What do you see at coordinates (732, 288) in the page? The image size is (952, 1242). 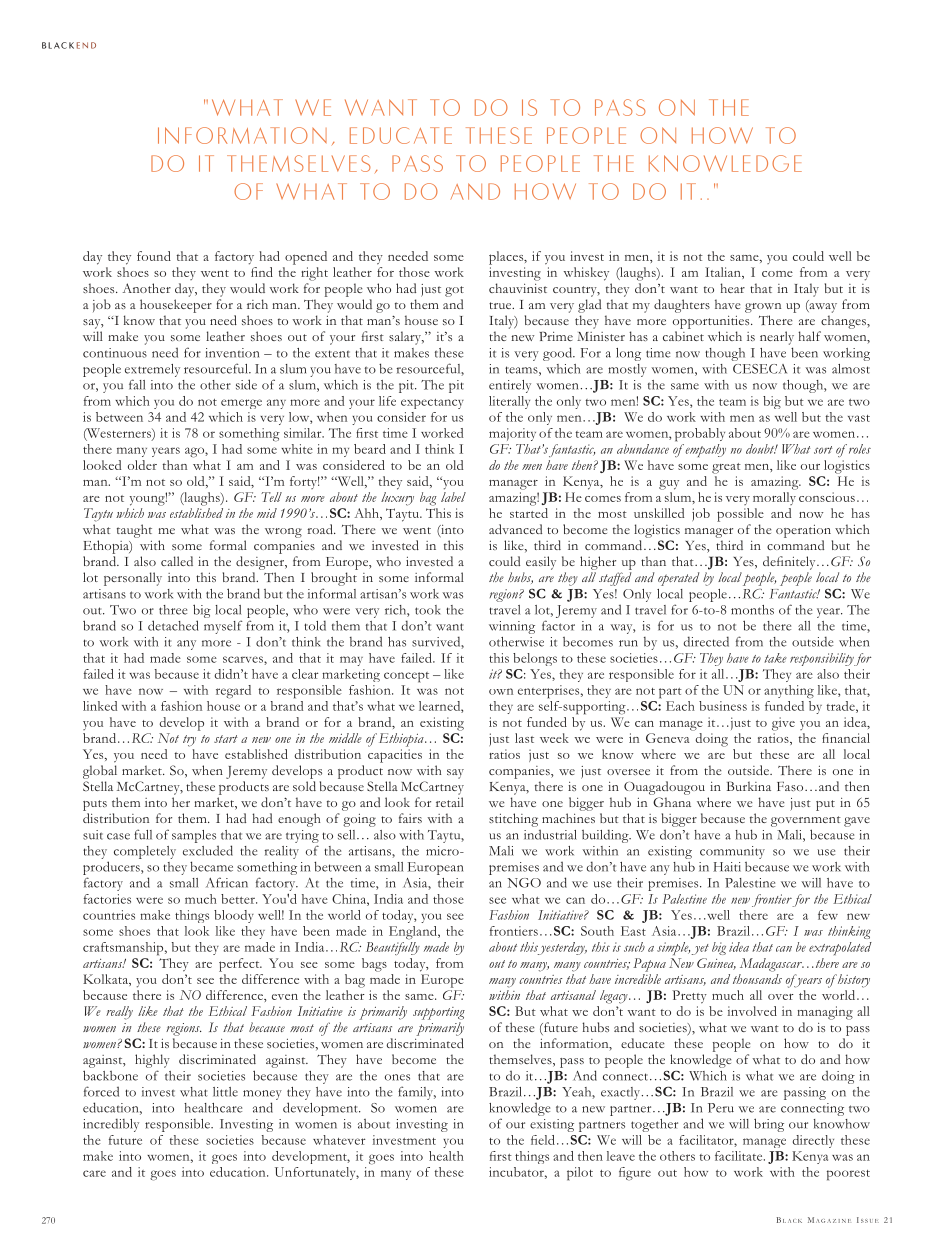 I see `hear` at bounding box center [732, 288].
